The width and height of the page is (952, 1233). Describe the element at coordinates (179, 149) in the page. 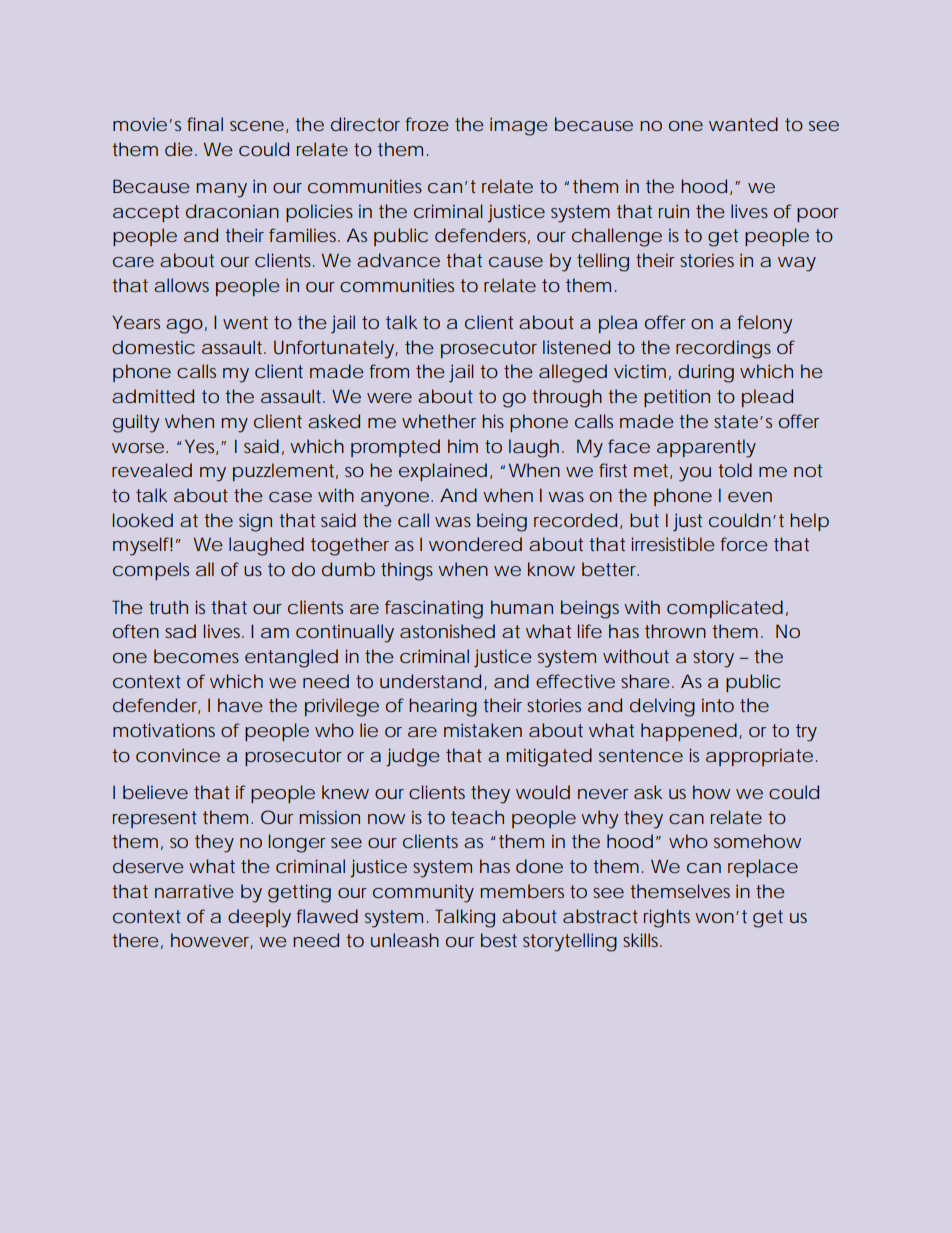

I see `die` at that location.
